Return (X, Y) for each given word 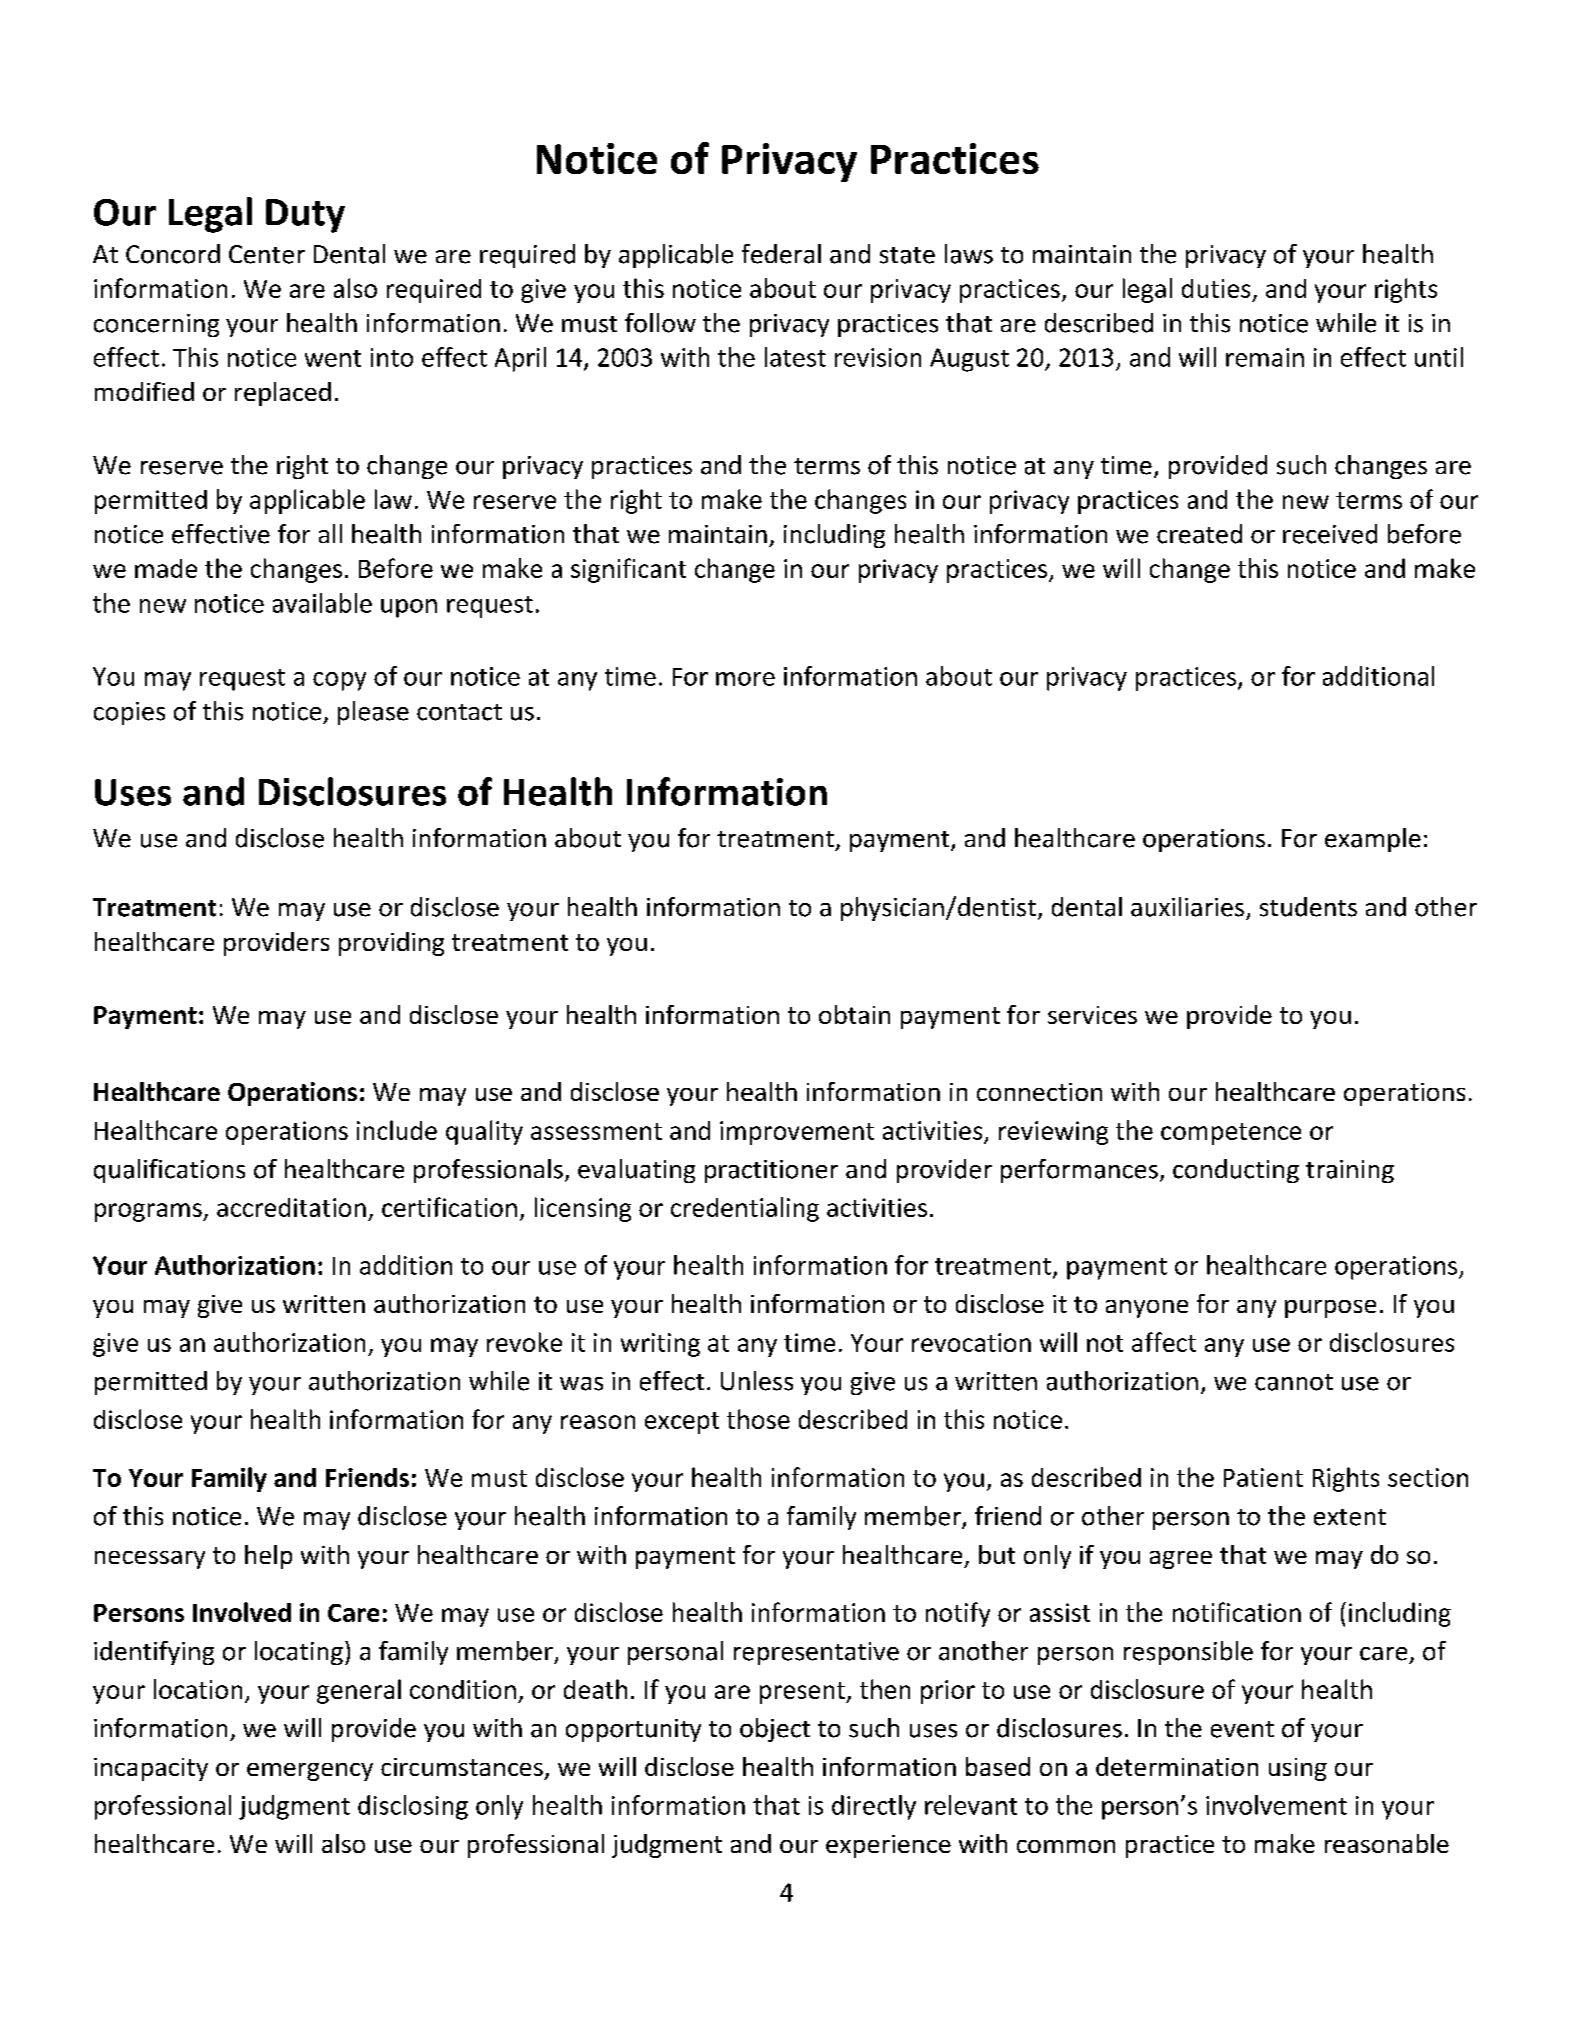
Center (267, 254)
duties (1216, 288)
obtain (854, 1014)
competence (1231, 1134)
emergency (310, 1772)
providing (391, 944)
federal (781, 254)
